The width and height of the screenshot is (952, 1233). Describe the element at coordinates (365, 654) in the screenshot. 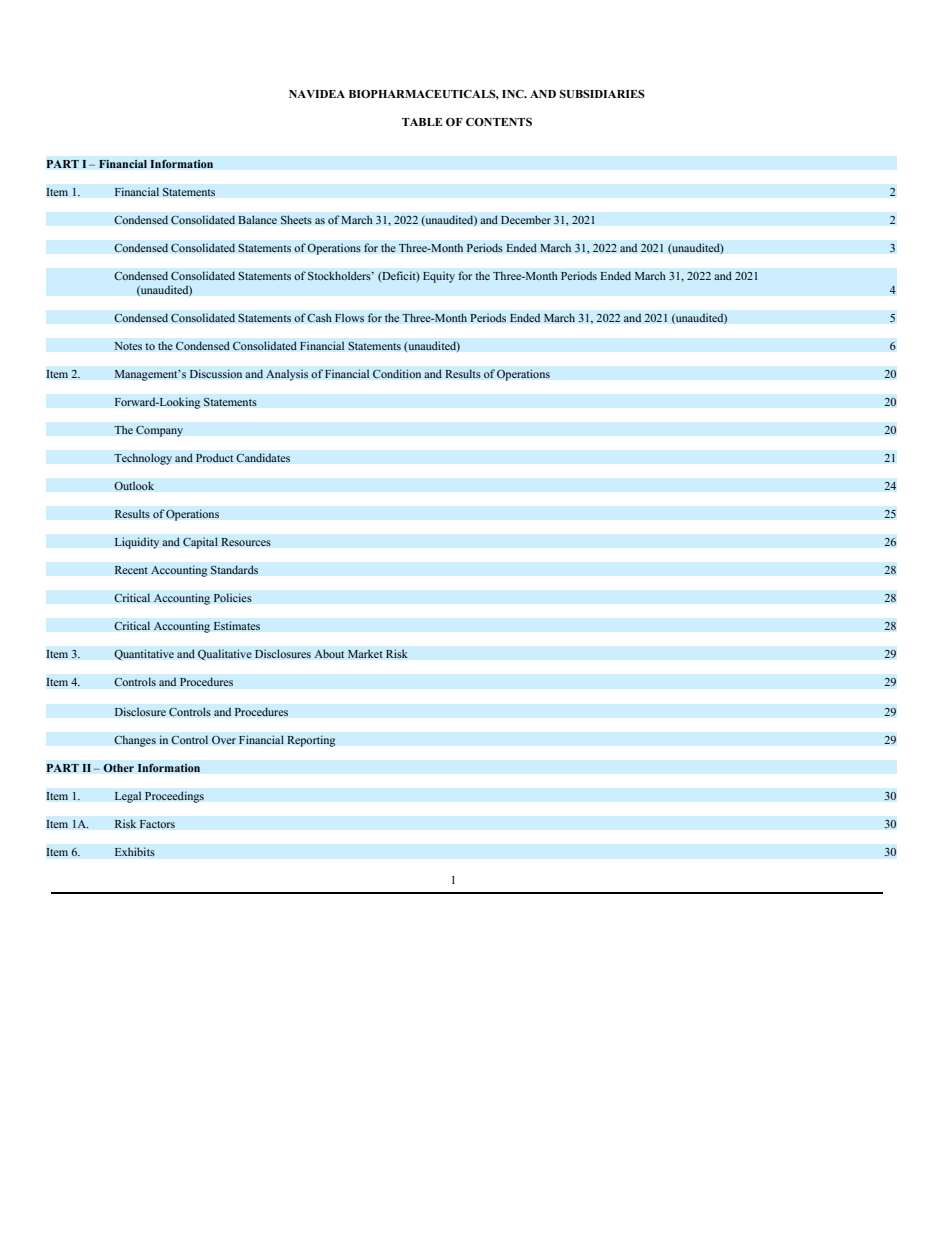

I see `Market` at that location.
